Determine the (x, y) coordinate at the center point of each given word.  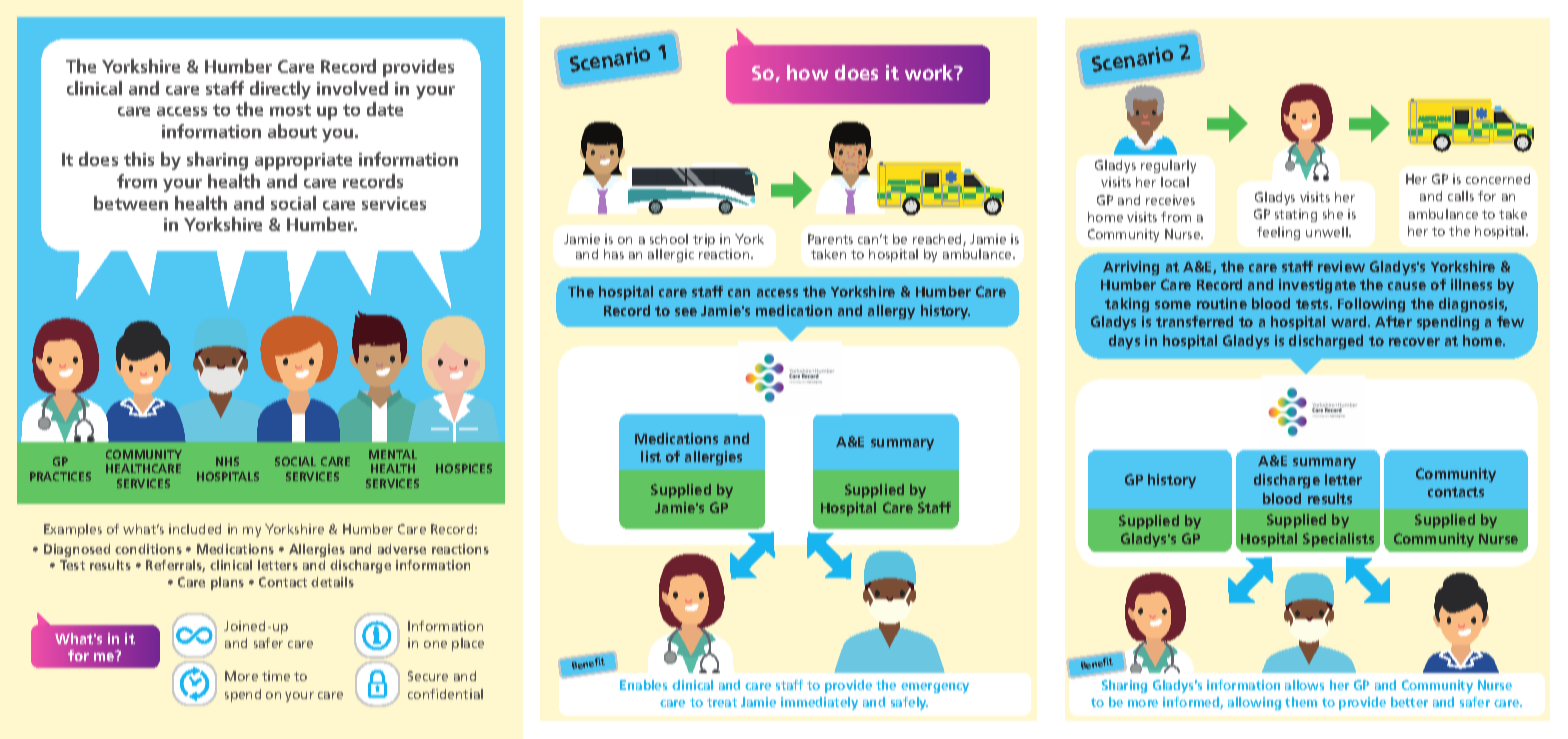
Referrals (175, 566)
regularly (1168, 166)
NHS (227, 461)
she (1333, 214)
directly (280, 90)
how (807, 72)
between (131, 203)
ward (1350, 321)
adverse (402, 549)
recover (1414, 342)
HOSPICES (464, 468)
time (276, 676)
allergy (891, 312)
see (686, 312)
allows (1304, 685)
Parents (830, 239)
